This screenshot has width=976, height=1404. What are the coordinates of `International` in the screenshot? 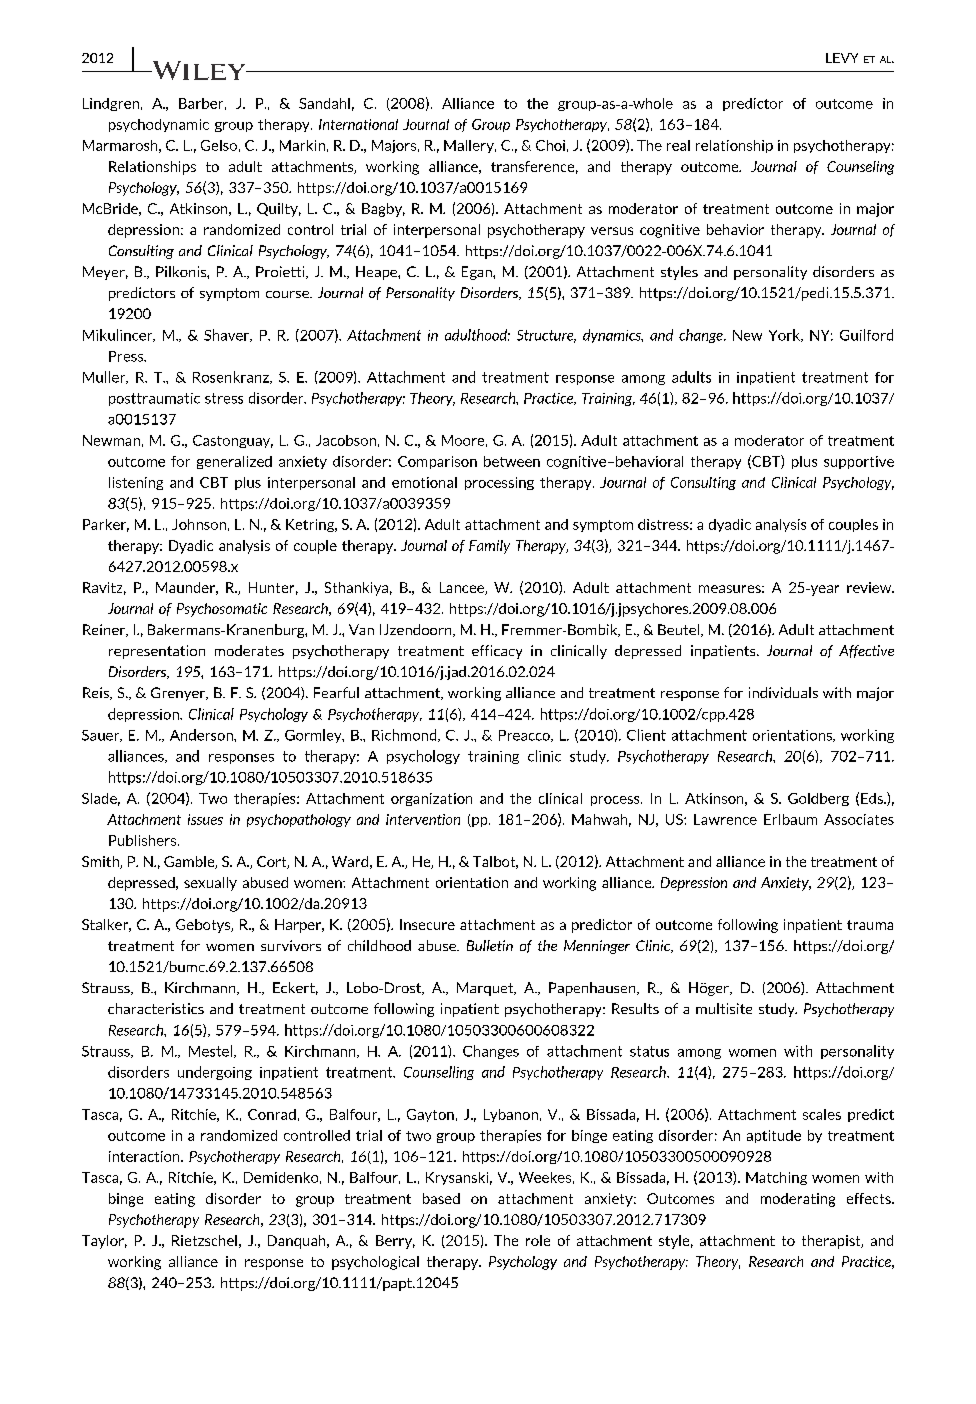 It's located at (358, 124).
